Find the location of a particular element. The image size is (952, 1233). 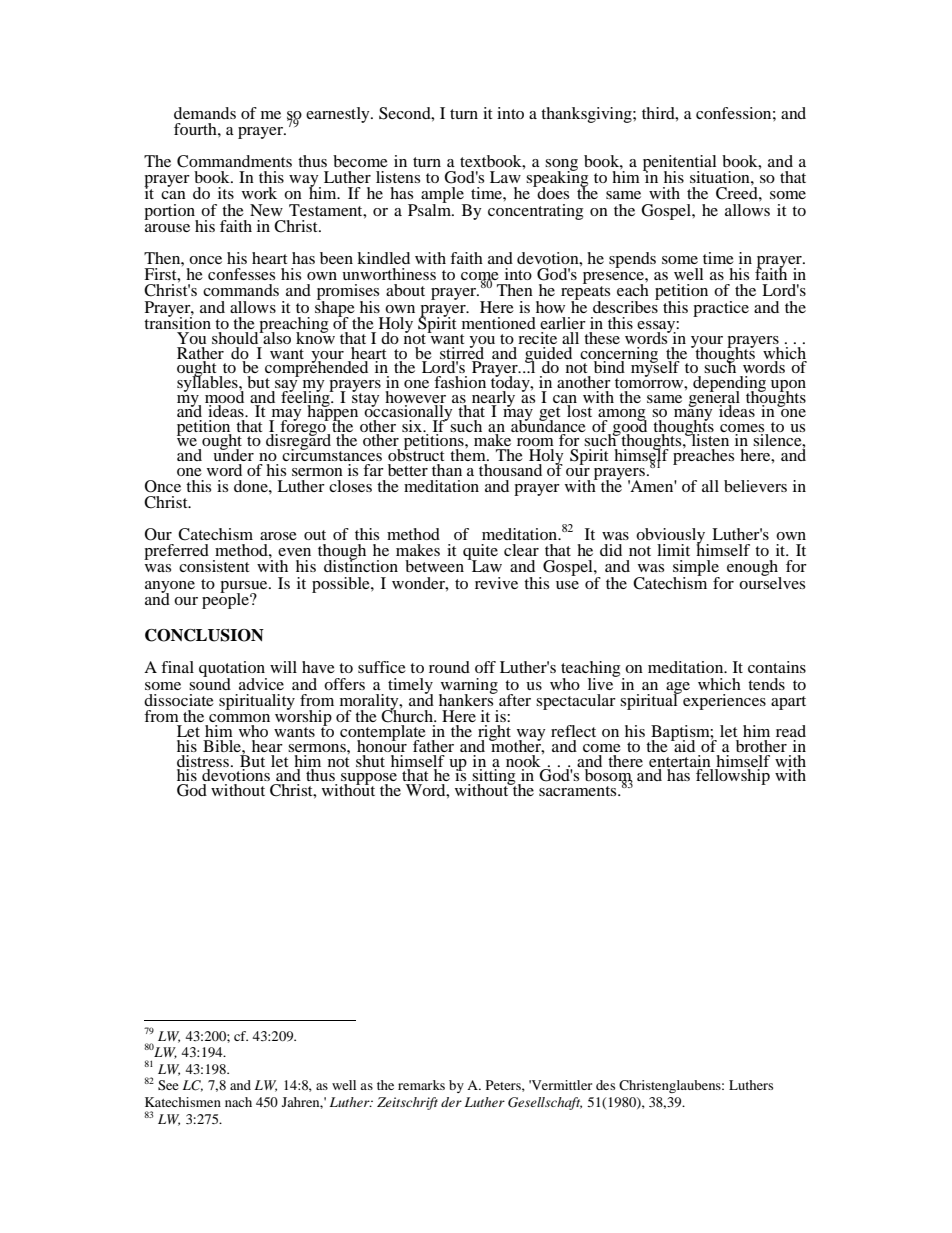

after is located at coordinates (514, 698).
